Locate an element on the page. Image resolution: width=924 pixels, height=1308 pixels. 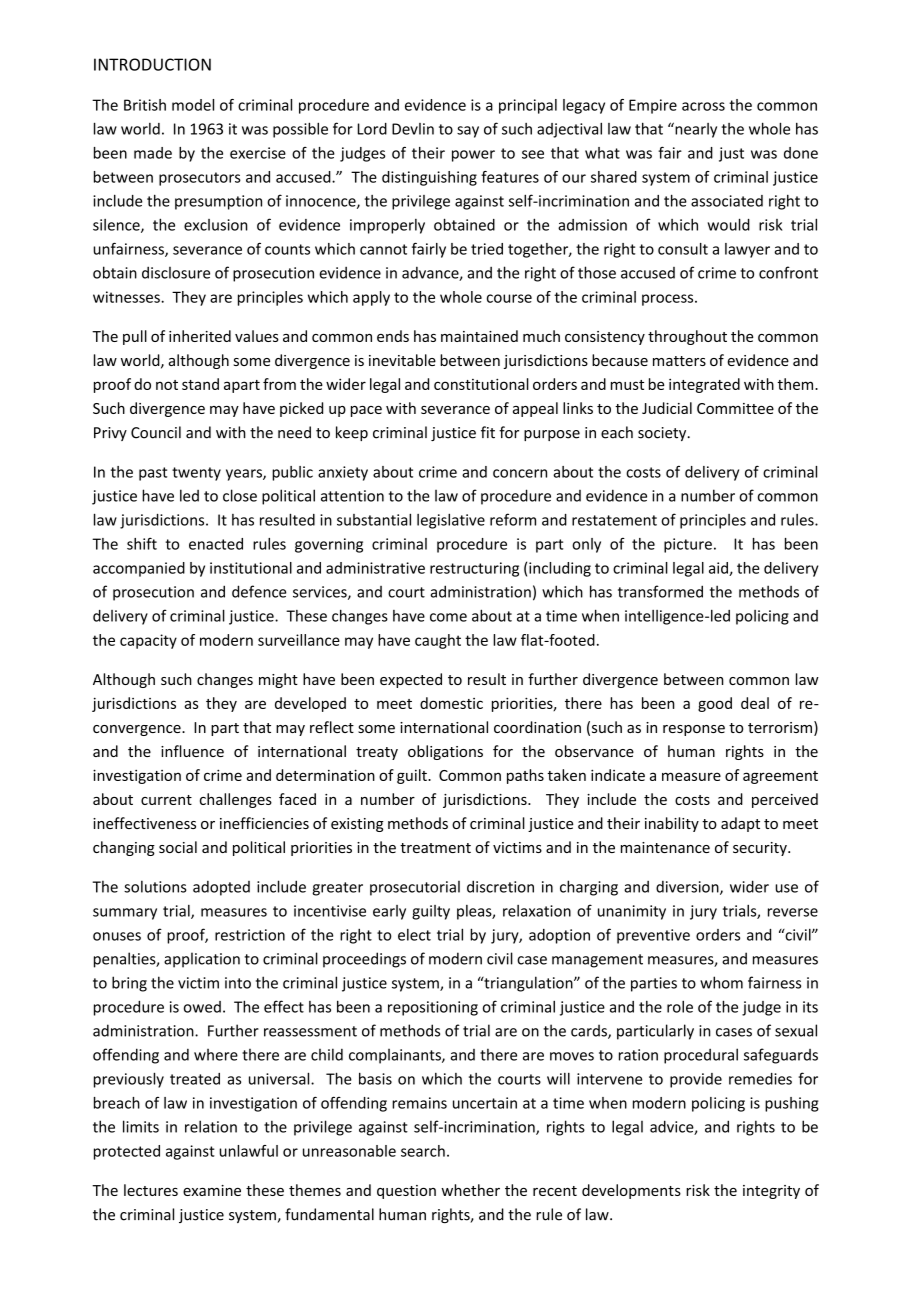
caught is located at coordinates (438, 641).
